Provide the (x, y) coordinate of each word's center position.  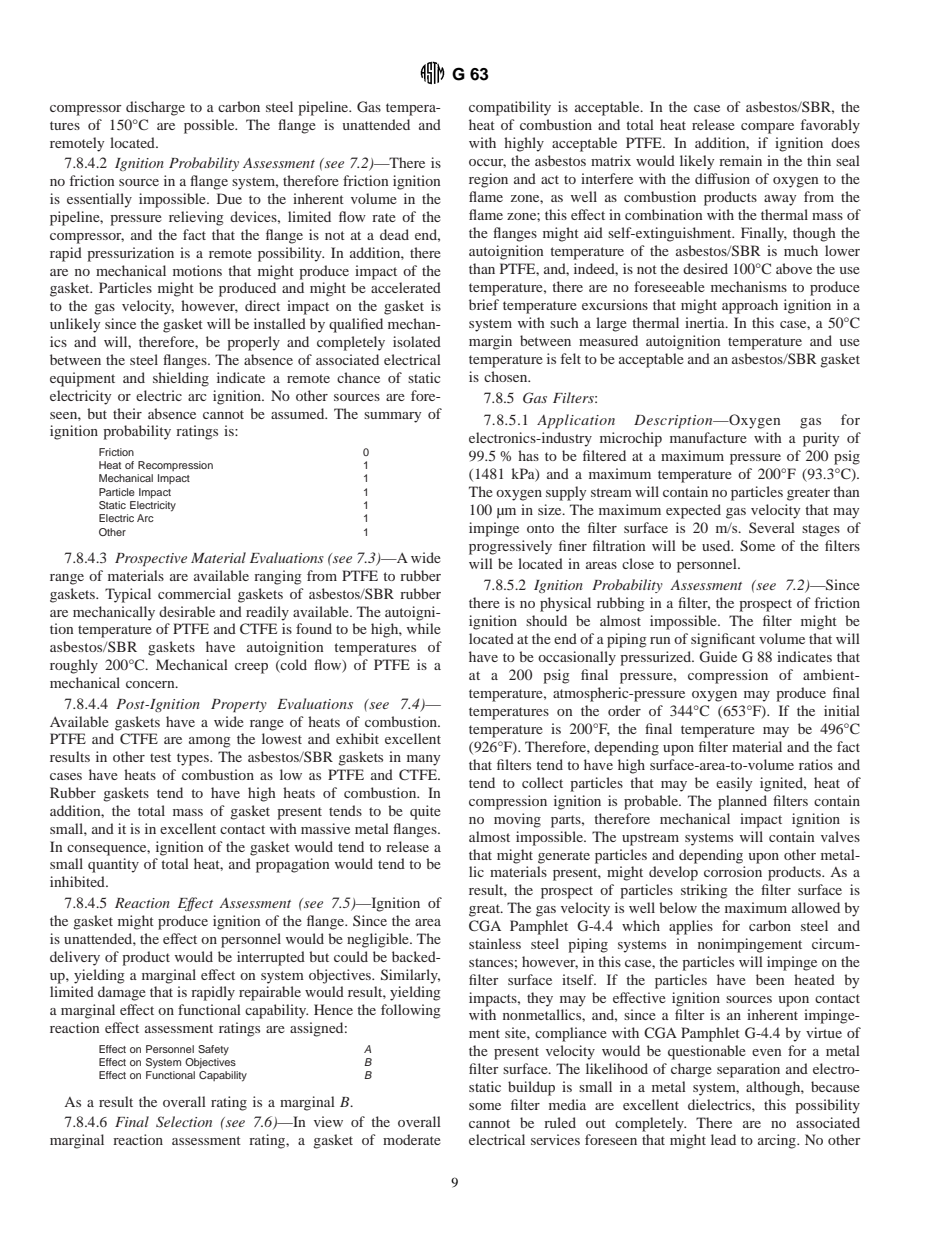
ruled (560, 1122)
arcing (778, 1141)
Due (229, 198)
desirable (187, 611)
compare (767, 128)
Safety (213, 1050)
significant (723, 640)
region (488, 180)
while (424, 628)
